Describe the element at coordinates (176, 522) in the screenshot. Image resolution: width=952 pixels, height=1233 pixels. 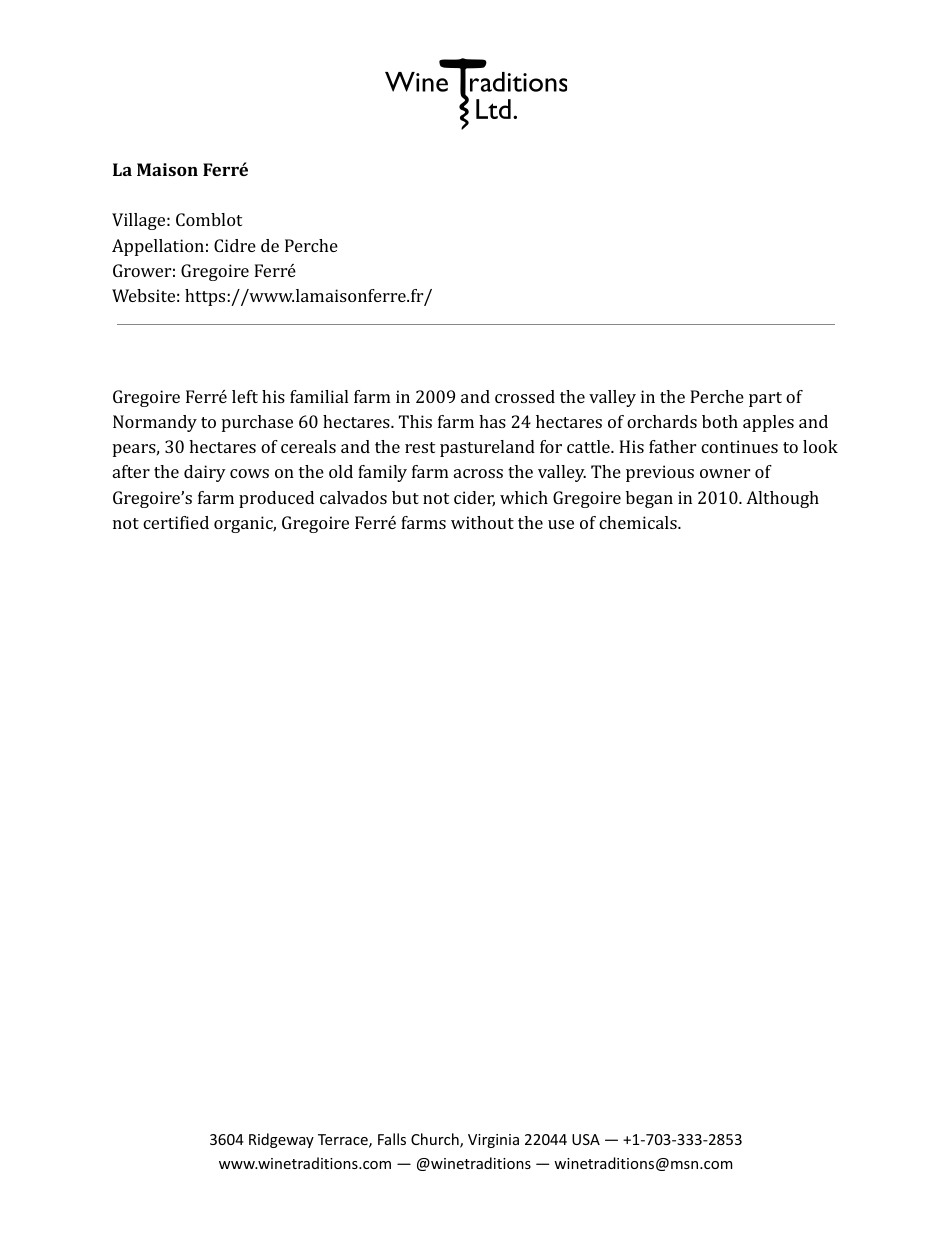
I see `certified` at that location.
